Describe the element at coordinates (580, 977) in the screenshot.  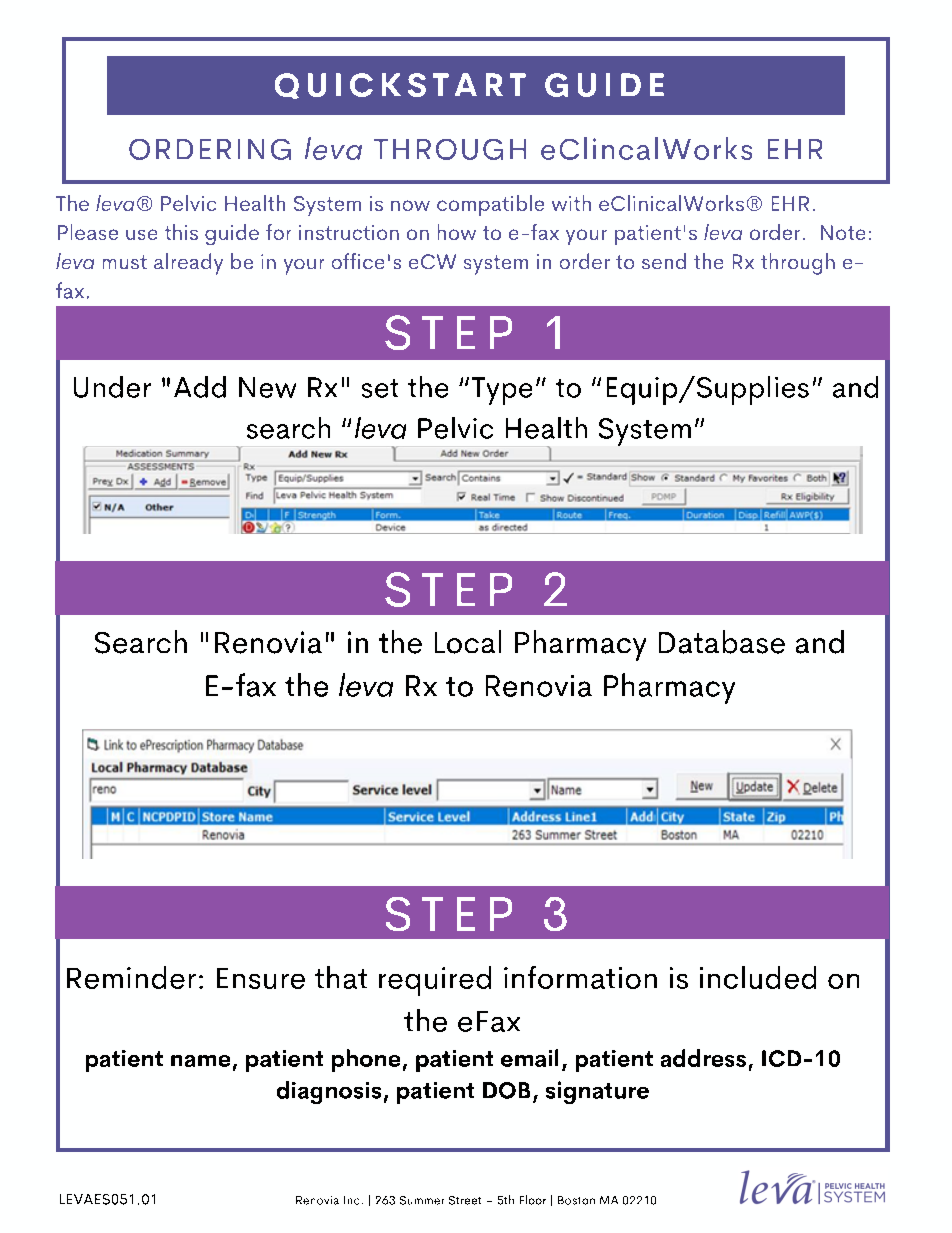
I see `information` at that location.
